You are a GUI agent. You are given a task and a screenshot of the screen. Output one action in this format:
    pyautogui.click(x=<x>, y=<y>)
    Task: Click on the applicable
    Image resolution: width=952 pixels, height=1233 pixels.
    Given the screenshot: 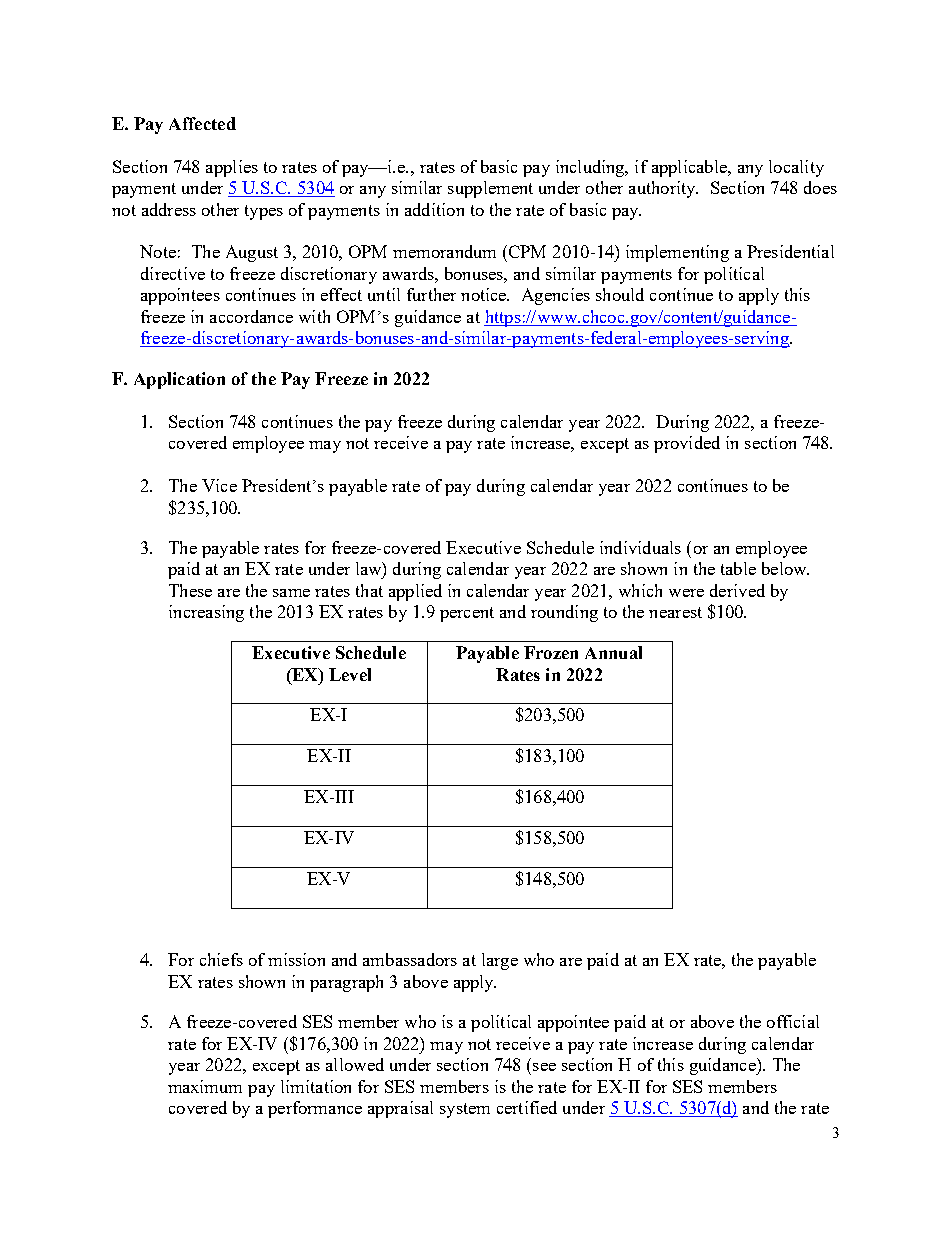 What is the action you would take?
    pyautogui.click(x=690, y=168)
